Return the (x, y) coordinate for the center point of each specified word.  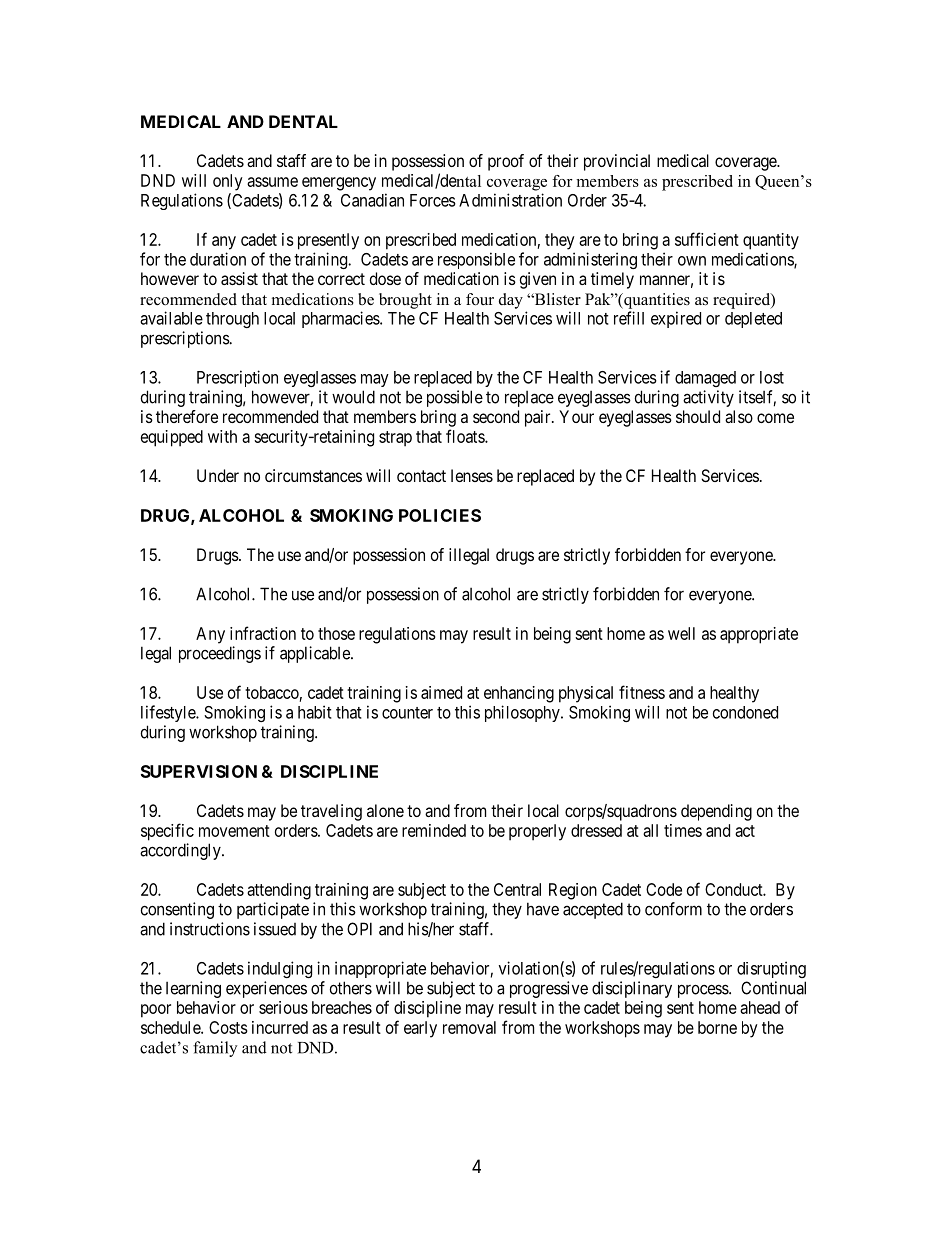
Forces (433, 200)
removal (469, 1027)
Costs (228, 1027)
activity (708, 398)
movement (234, 831)
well (681, 633)
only (228, 182)
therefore (187, 416)
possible (455, 398)
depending (716, 812)
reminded (434, 830)
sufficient (707, 239)
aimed (441, 692)
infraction (263, 633)
